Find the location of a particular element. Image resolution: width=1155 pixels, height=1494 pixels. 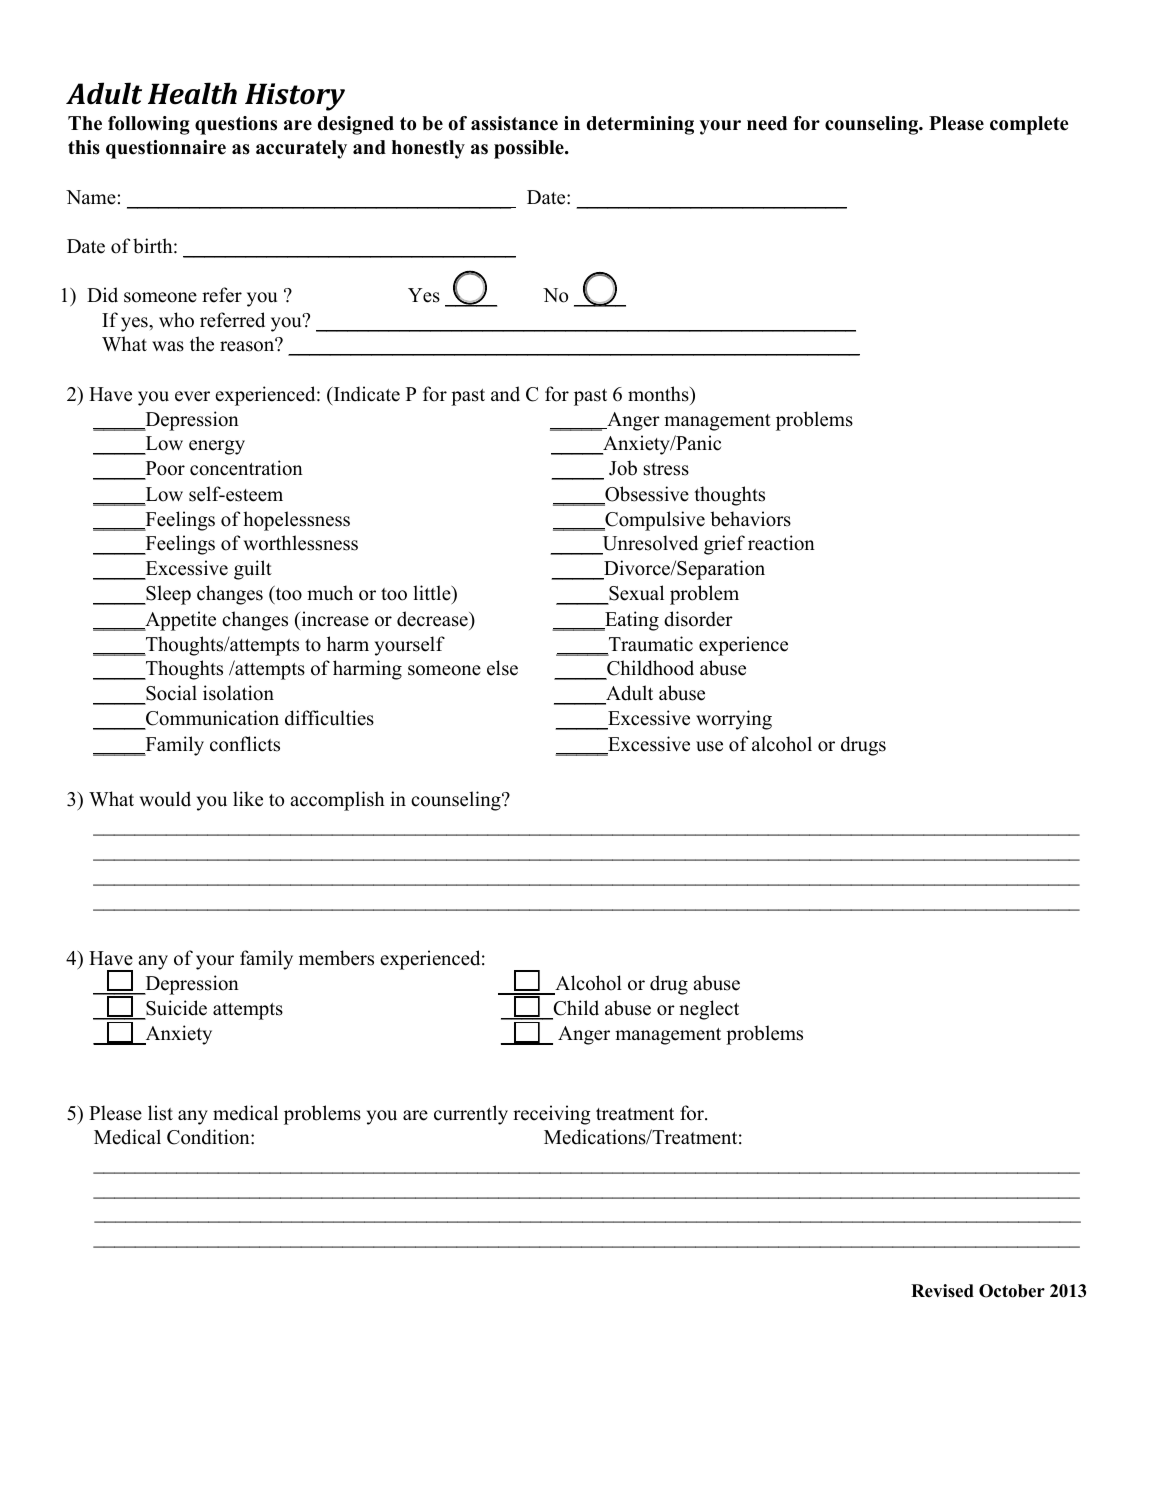

else is located at coordinates (502, 668).
